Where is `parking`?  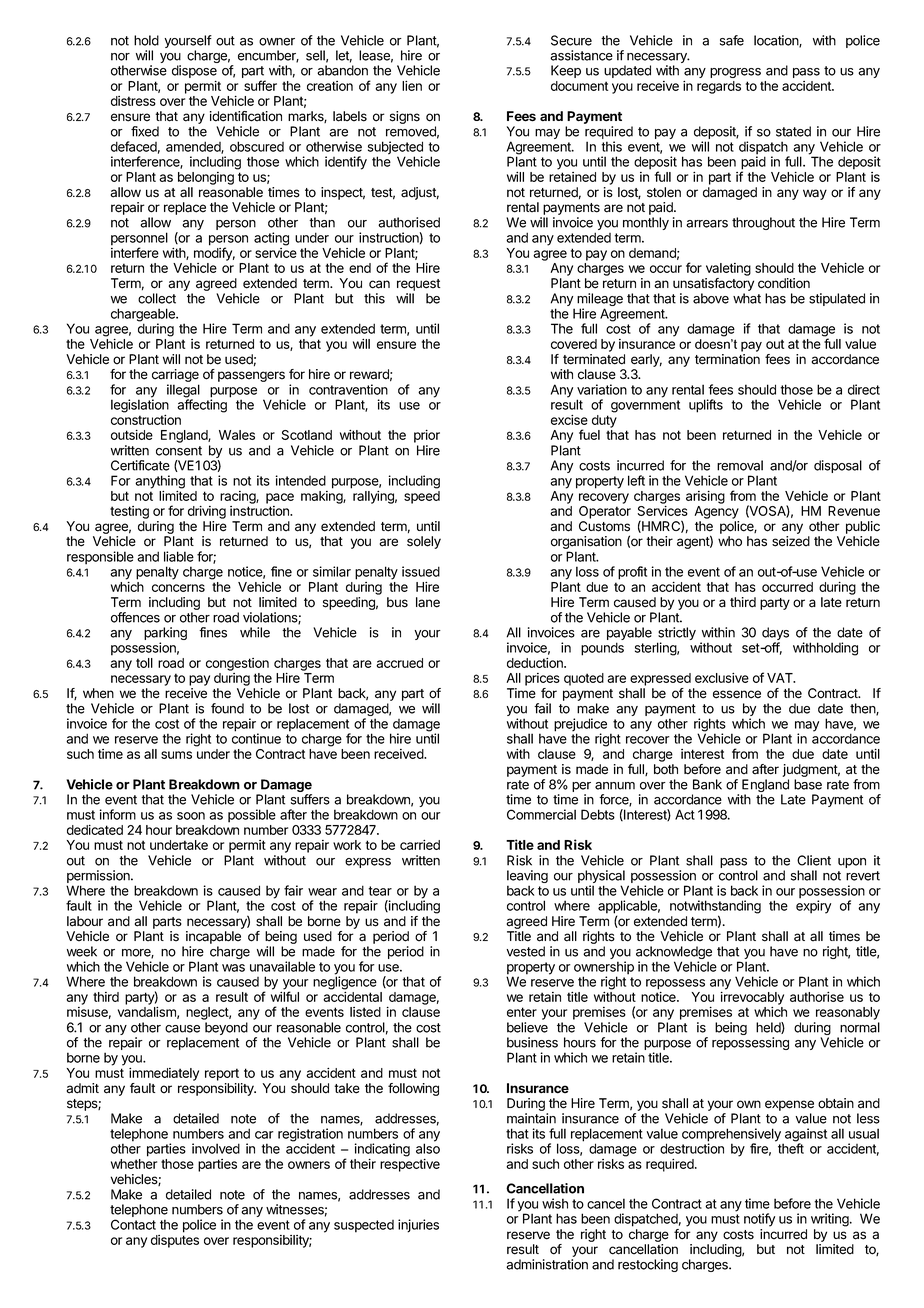
parking is located at coordinates (165, 635).
